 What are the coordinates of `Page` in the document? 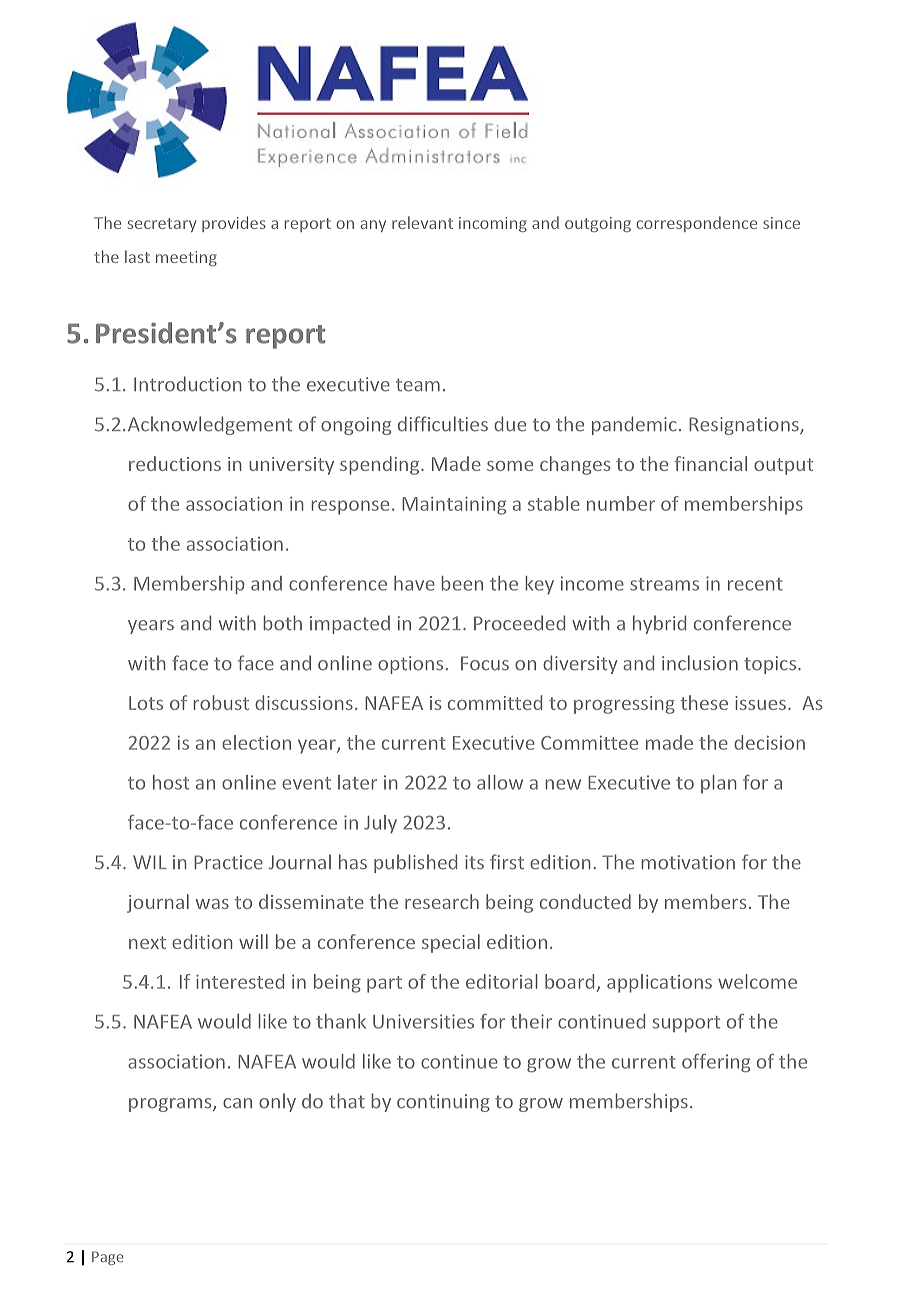 It's located at (108, 1258).
